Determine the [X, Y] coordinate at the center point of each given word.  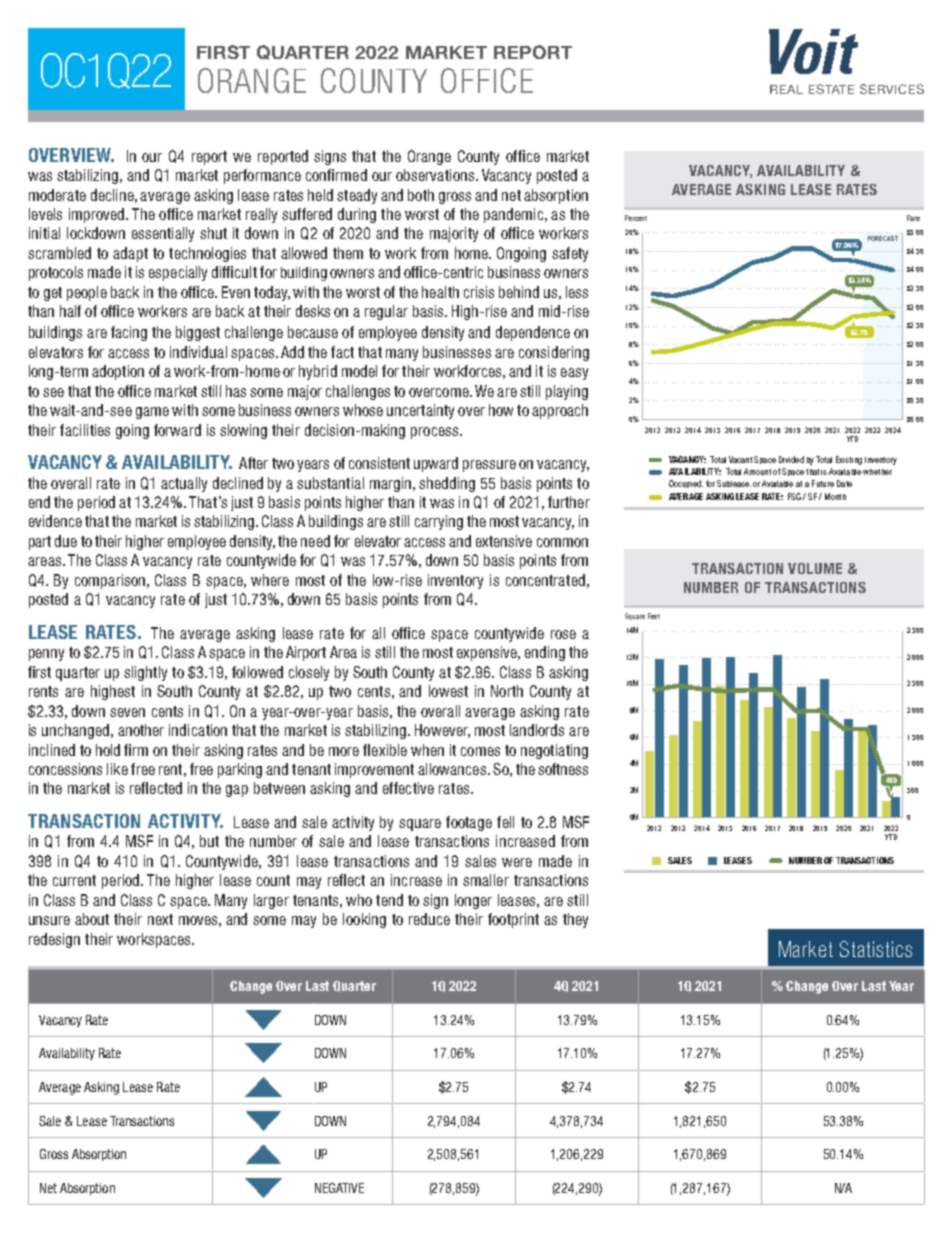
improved [98, 215]
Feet [654, 616]
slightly [145, 673]
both [421, 195]
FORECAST [883, 238]
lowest [448, 691]
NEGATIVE [339, 1188]
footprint [513, 920]
